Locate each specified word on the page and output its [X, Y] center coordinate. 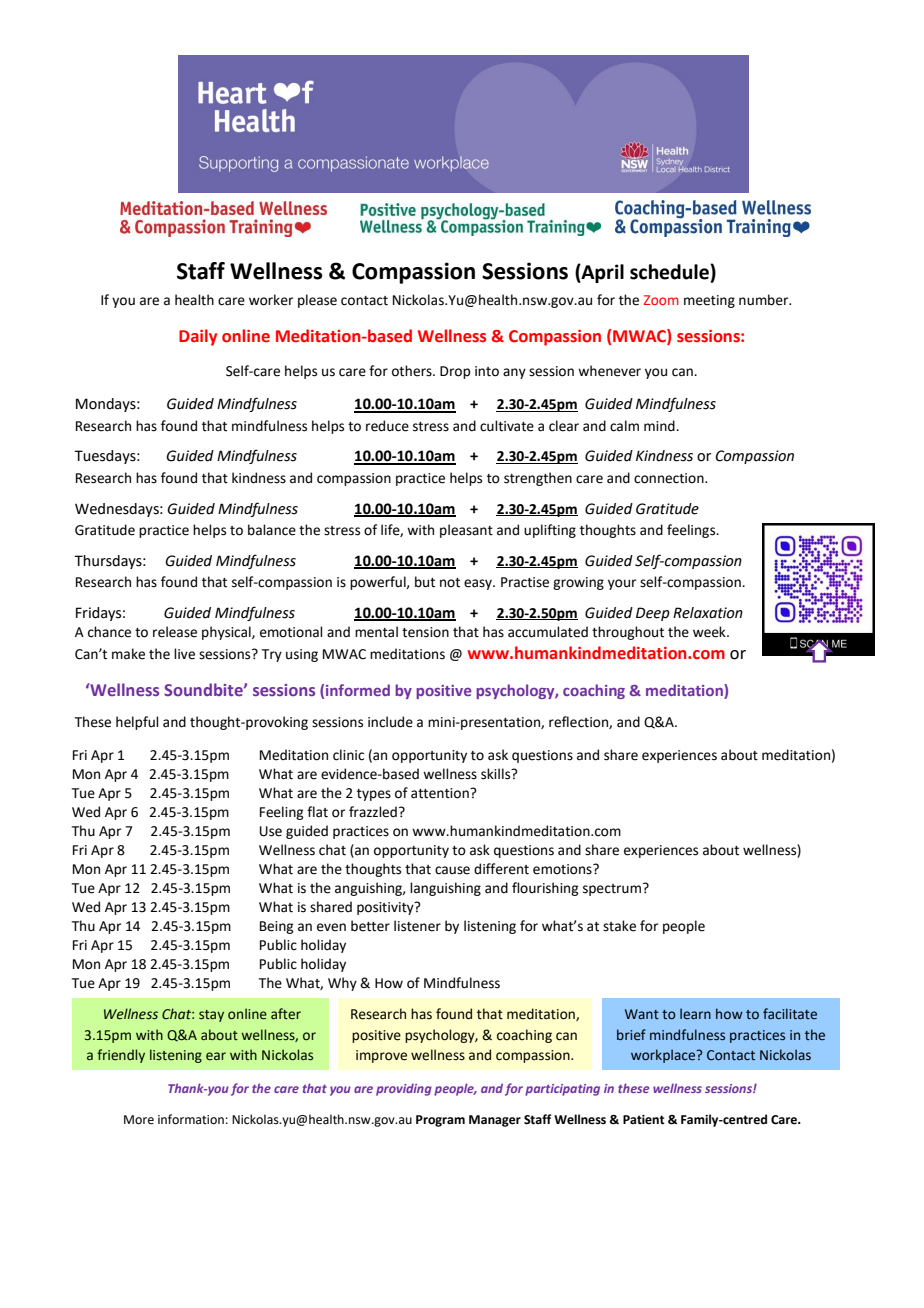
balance [272, 530]
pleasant [466, 531]
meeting [709, 301]
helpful [137, 723]
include [390, 722]
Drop [455, 372]
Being [276, 927]
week [710, 632]
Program [440, 1121]
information [191, 1119]
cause [452, 870]
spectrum [613, 889]
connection [670, 478]
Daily [198, 337]
